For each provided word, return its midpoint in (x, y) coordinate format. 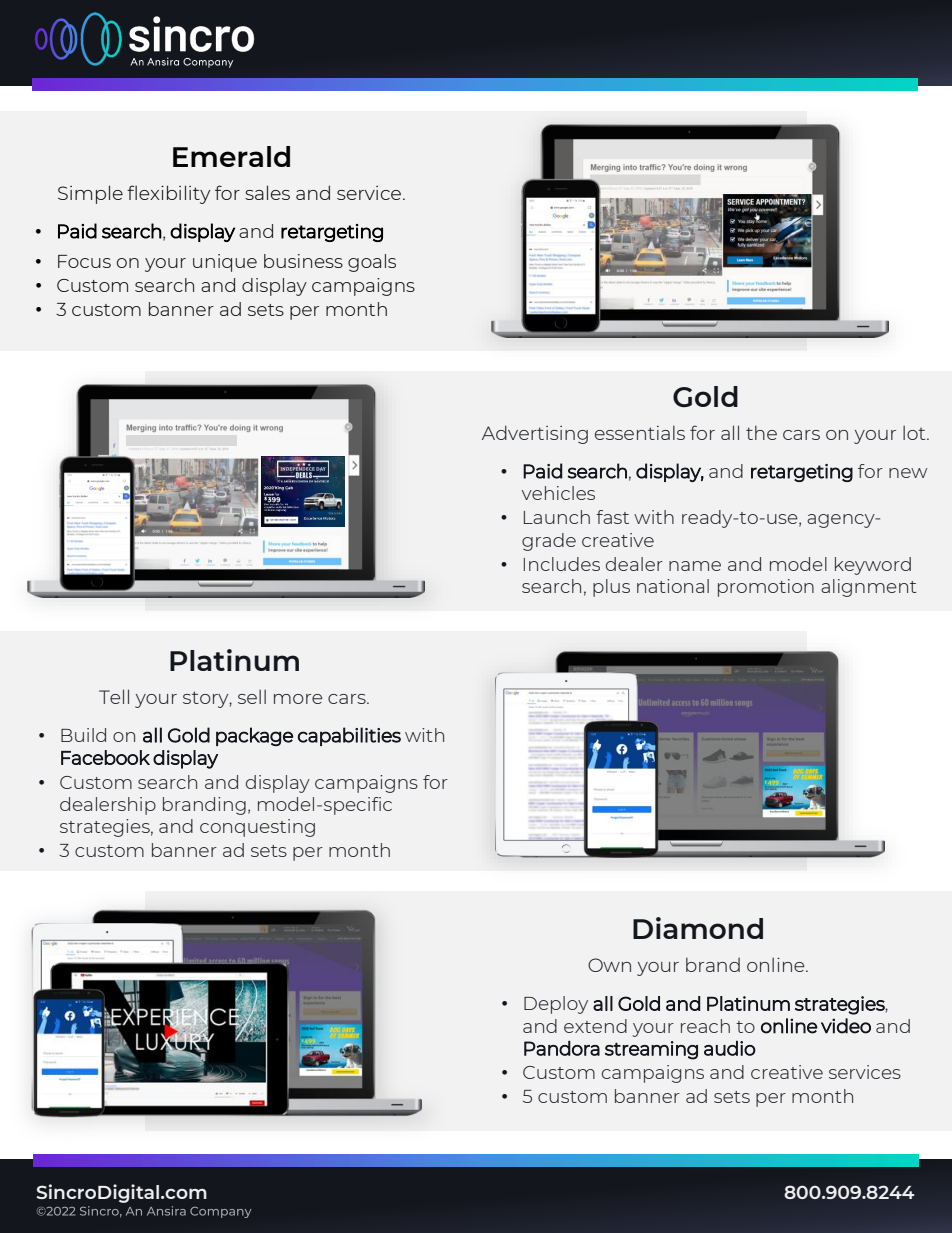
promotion (766, 588)
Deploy (556, 1005)
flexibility (168, 194)
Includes (562, 564)
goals (372, 263)
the (761, 433)
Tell (114, 696)
